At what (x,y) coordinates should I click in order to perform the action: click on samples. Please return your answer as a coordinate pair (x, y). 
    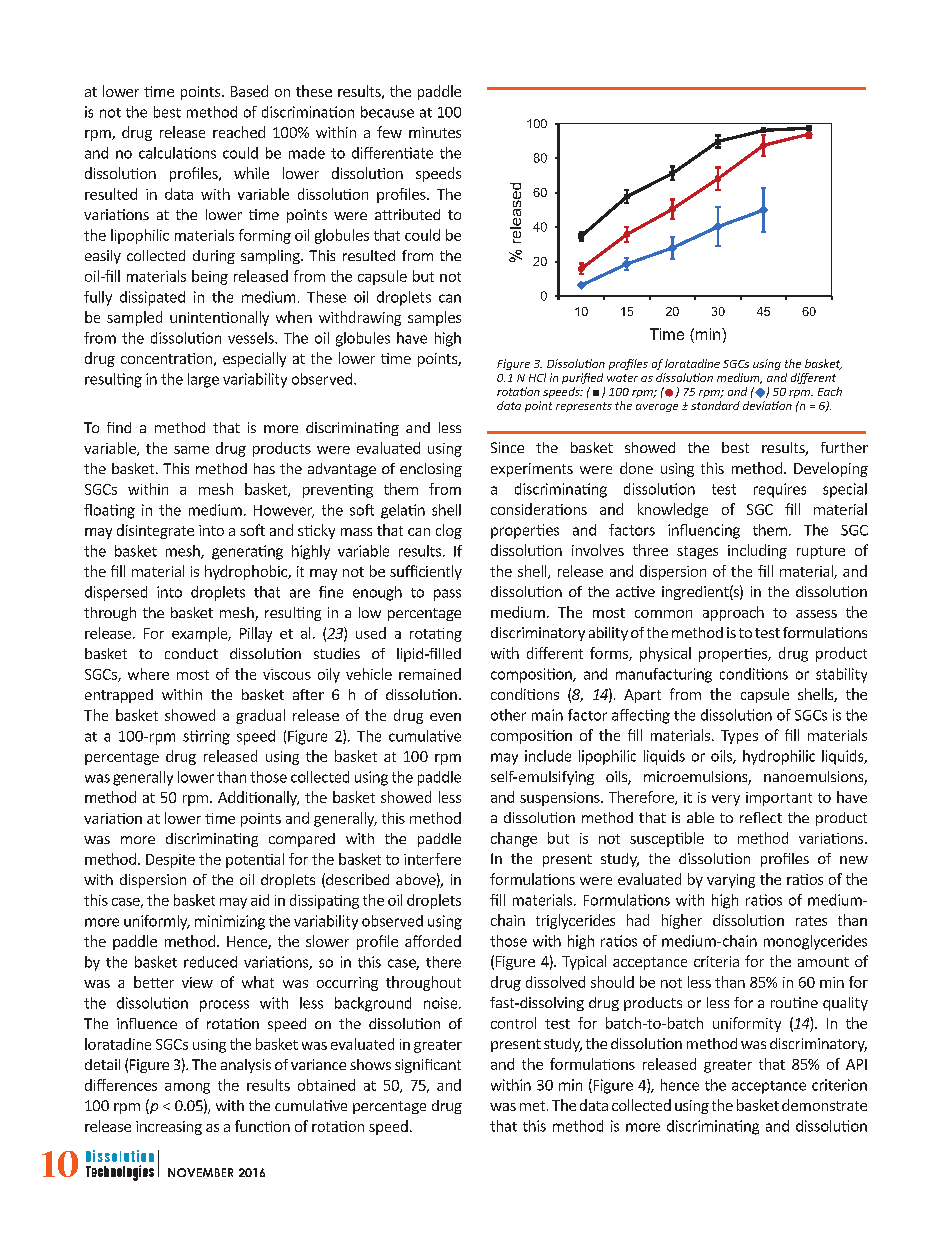
    Looking at the image, I should click on (434, 318).
